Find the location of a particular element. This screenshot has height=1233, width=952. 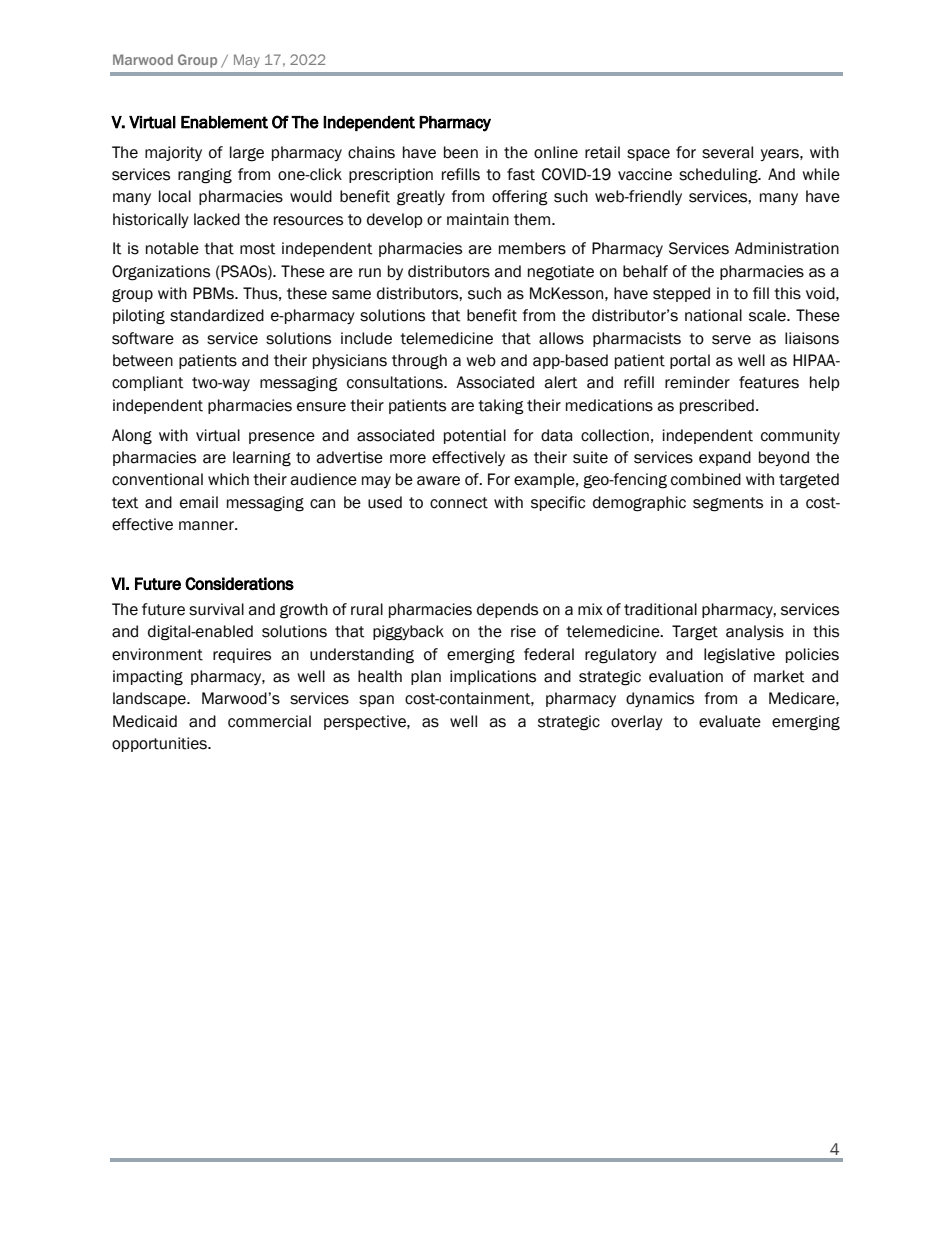

survival is located at coordinates (216, 609).
